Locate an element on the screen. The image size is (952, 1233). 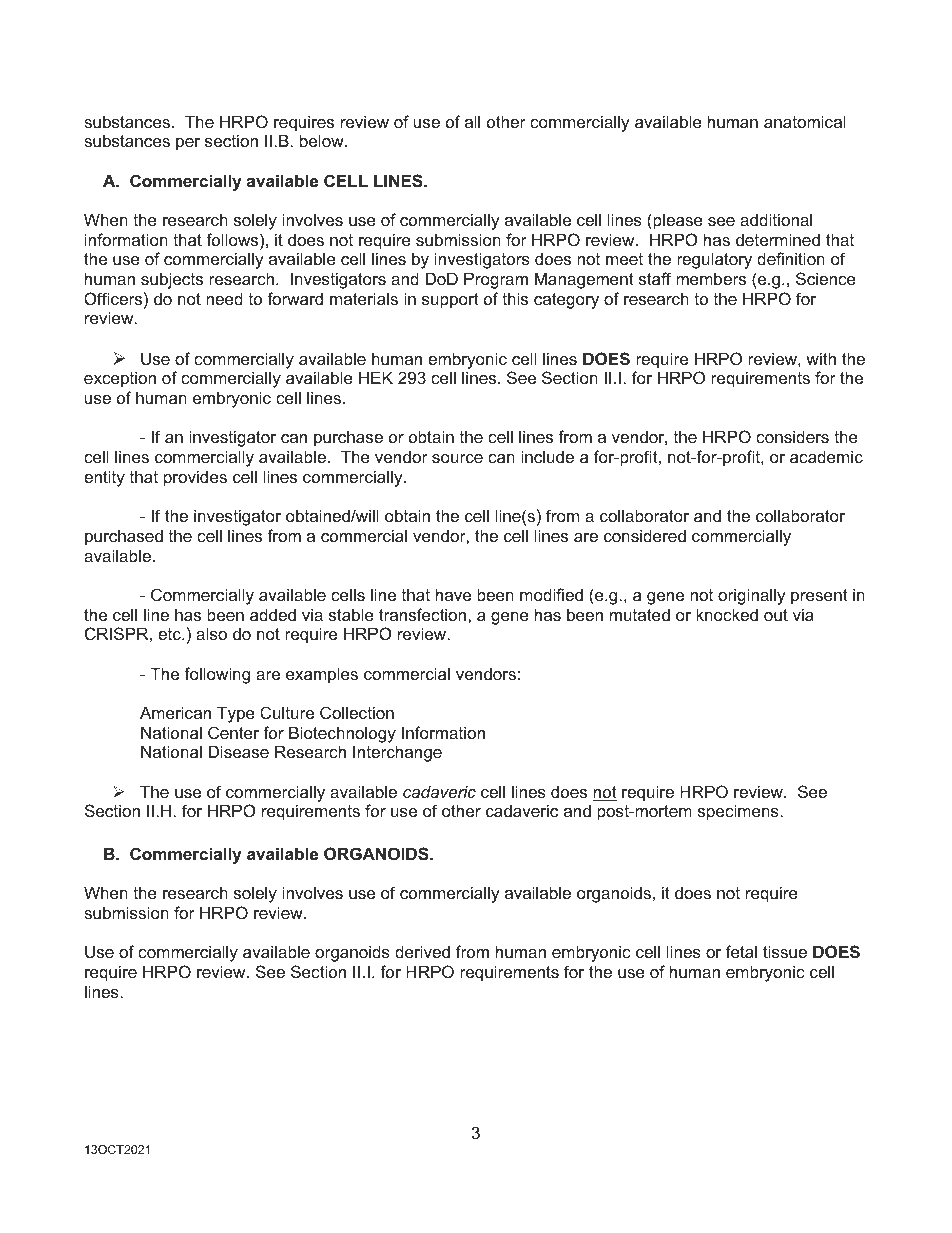
derived is located at coordinates (422, 951).
